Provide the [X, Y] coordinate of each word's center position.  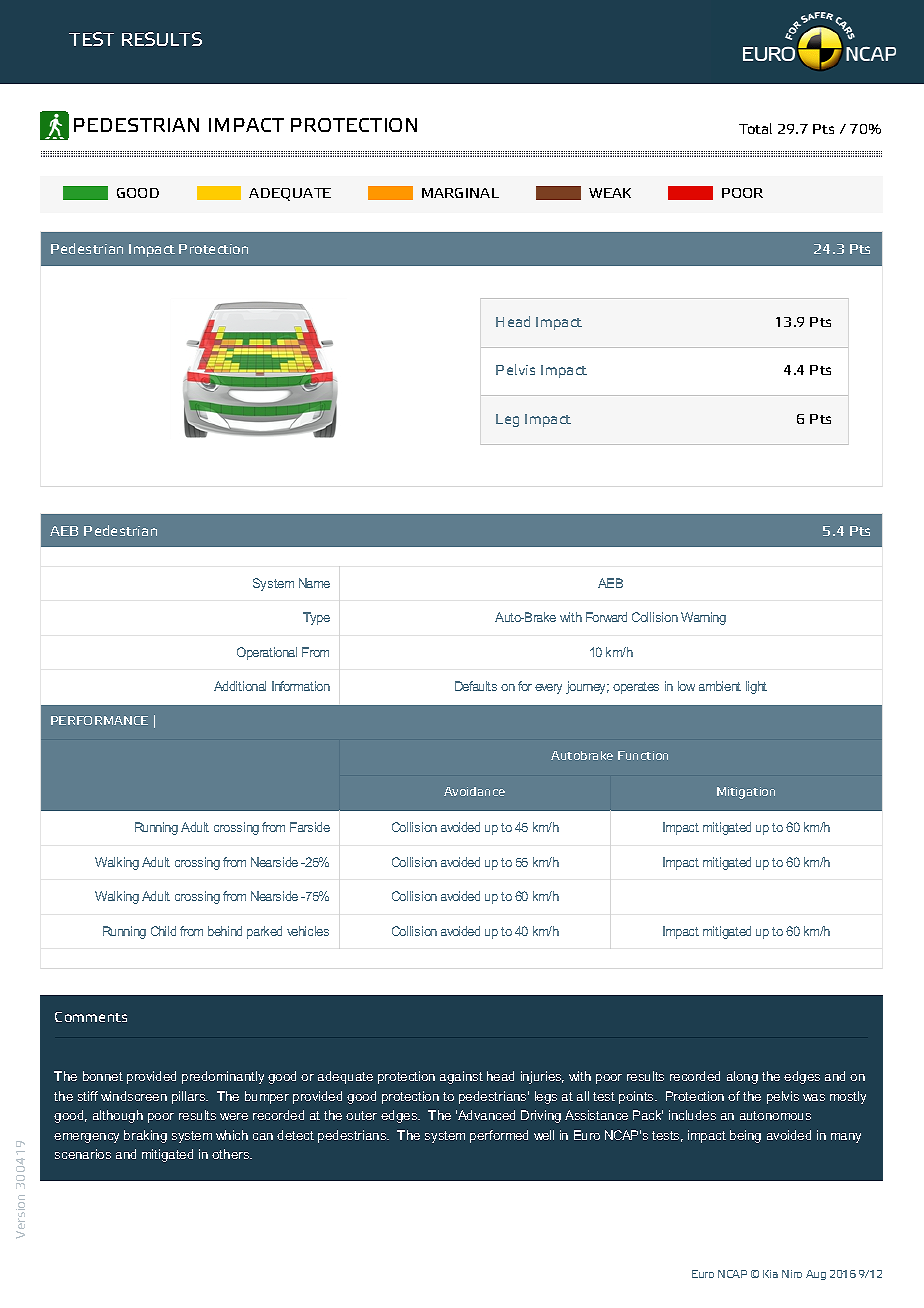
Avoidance [474, 791]
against [461, 1077]
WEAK [610, 193]
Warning [703, 618]
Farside [310, 827]
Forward [606, 617]
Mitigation [746, 793]
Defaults [476, 686]
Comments [91, 1017]
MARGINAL [460, 193]
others [232, 1154]
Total [755, 128]
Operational [267, 653]
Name [314, 583]
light [756, 687]
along [742, 1077]
